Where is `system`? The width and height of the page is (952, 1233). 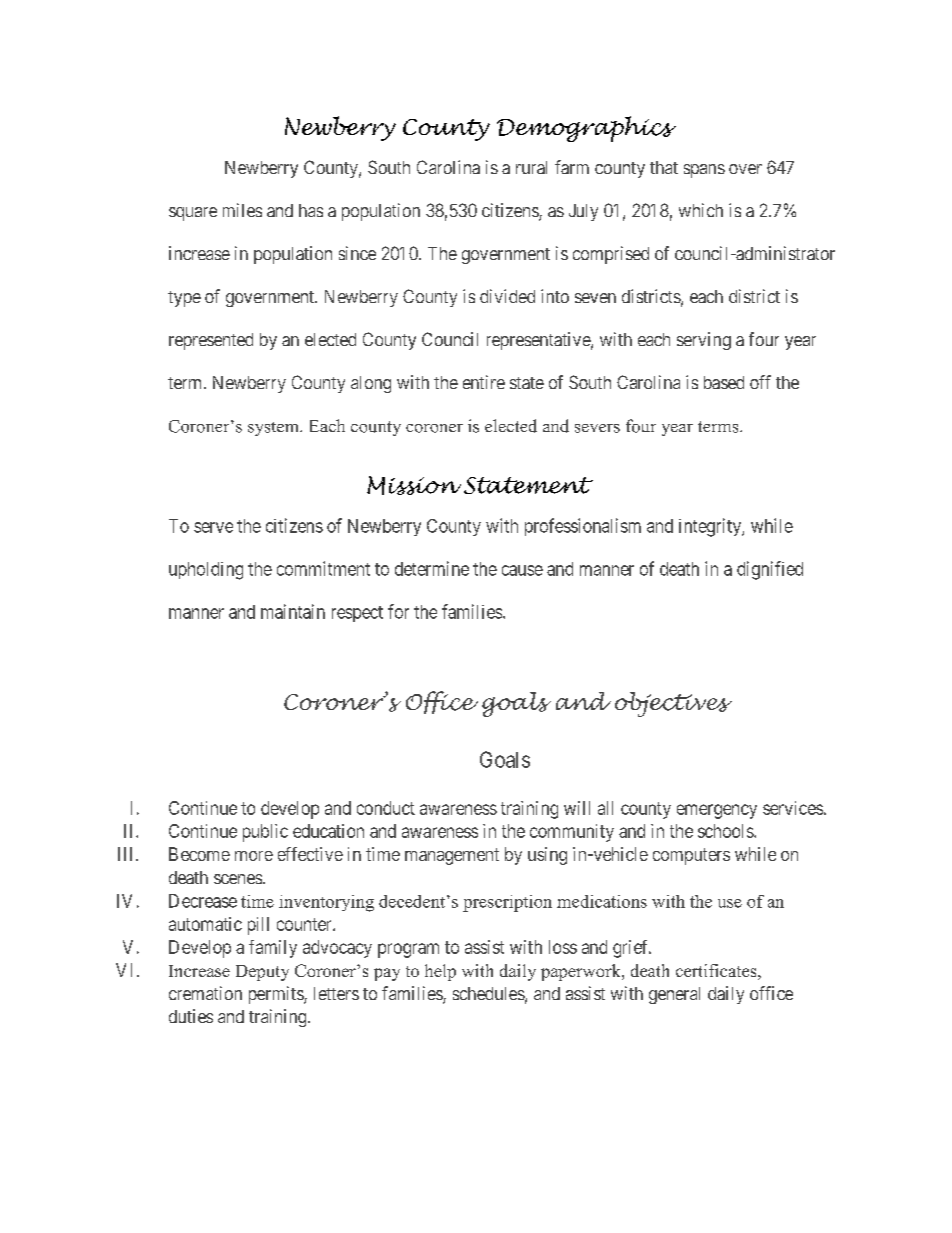
system is located at coordinates (274, 429).
